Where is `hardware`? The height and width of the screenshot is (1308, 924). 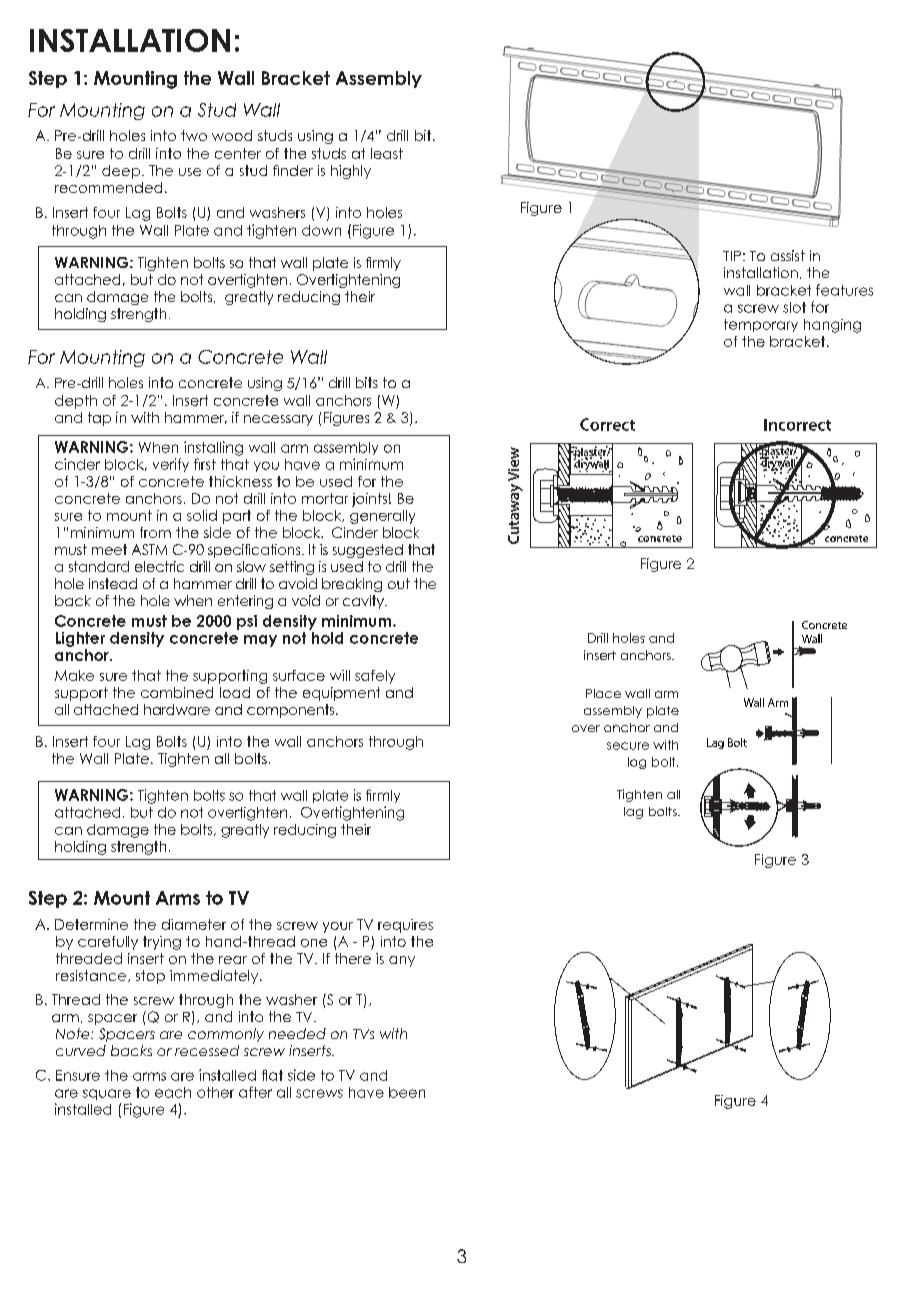 hardware is located at coordinates (177, 709).
